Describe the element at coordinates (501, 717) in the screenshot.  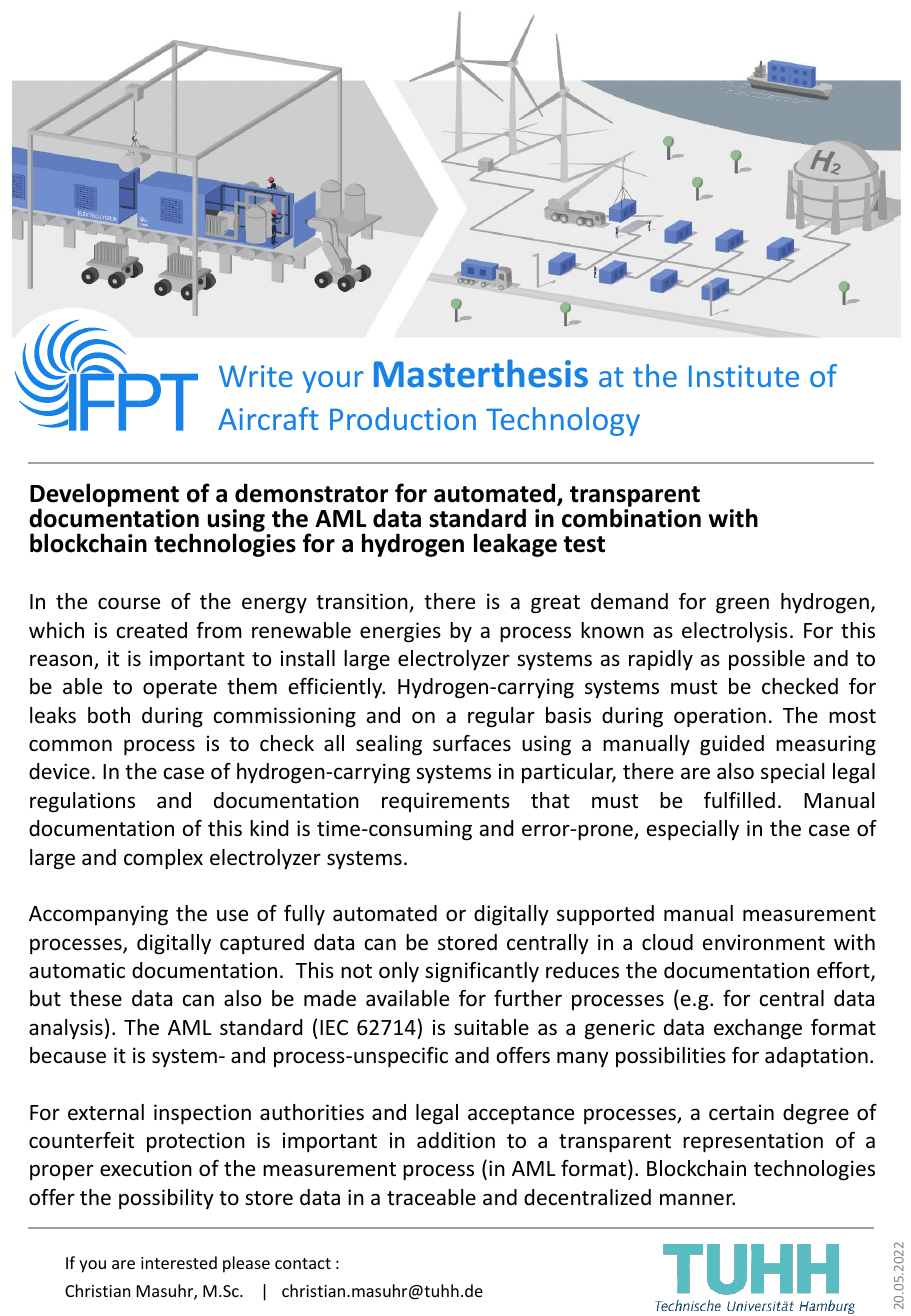
I see `regular` at that location.
